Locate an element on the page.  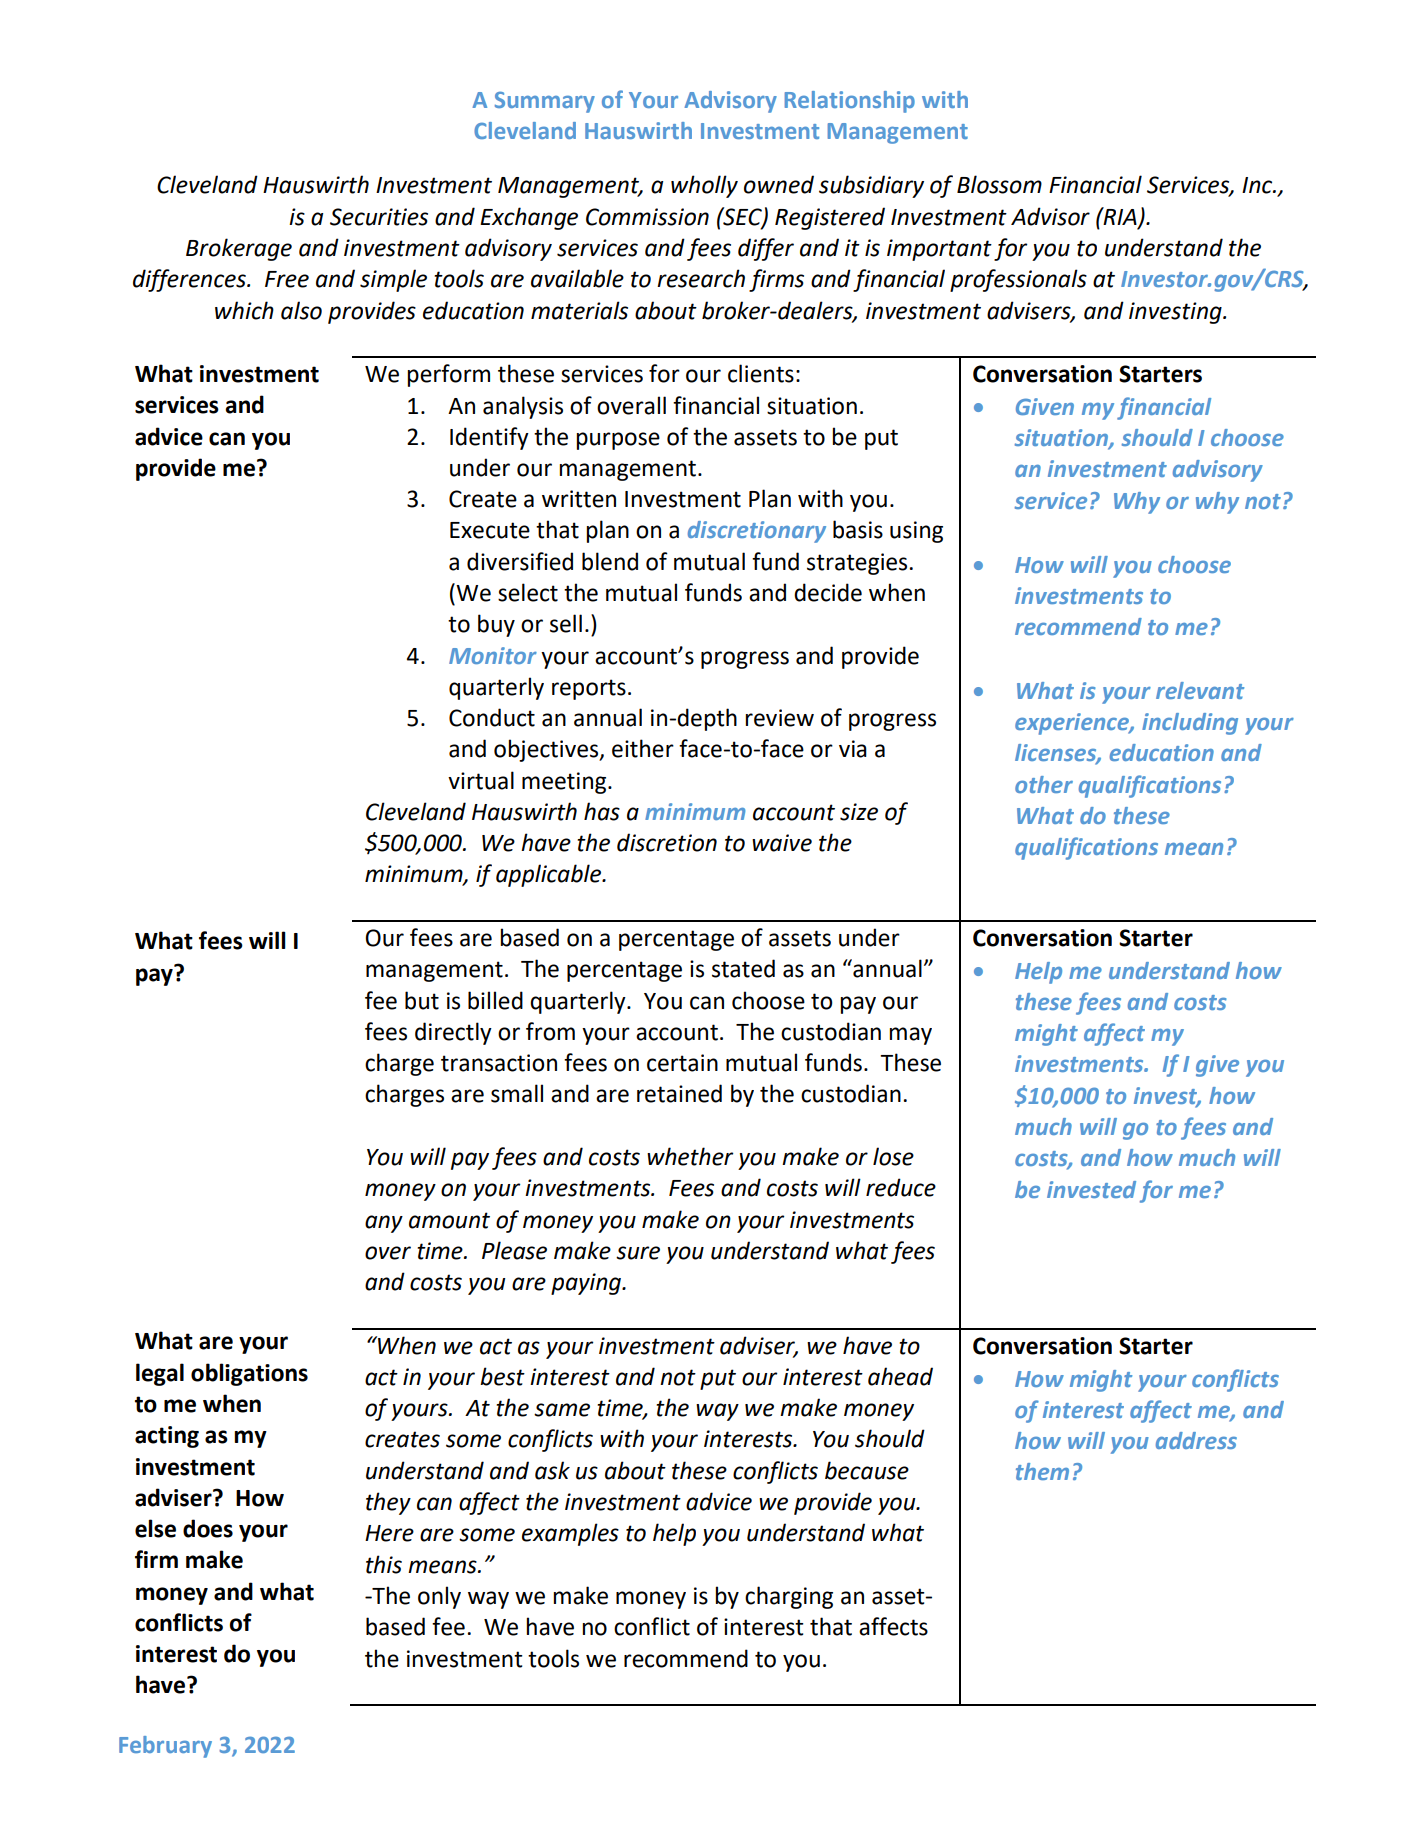
other is located at coordinates (1044, 784).
